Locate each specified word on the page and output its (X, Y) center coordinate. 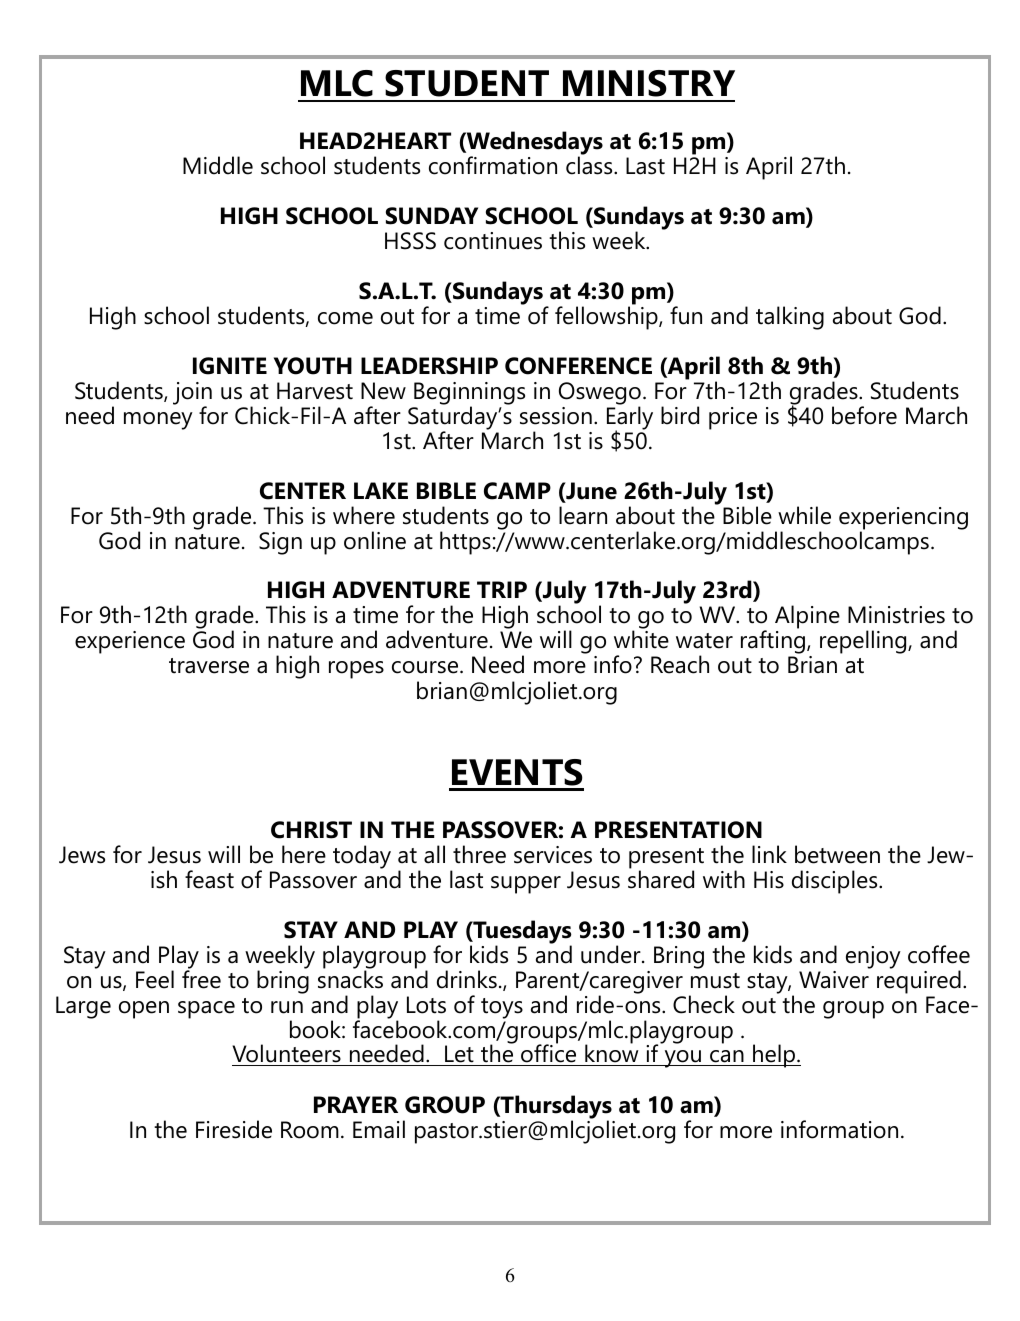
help (774, 1056)
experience (130, 642)
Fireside (234, 1129)
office (549, 1054)
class (590, 164)
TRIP (502, 589)
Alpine (807, 618)
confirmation (493, 165)
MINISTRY (649, 83)
